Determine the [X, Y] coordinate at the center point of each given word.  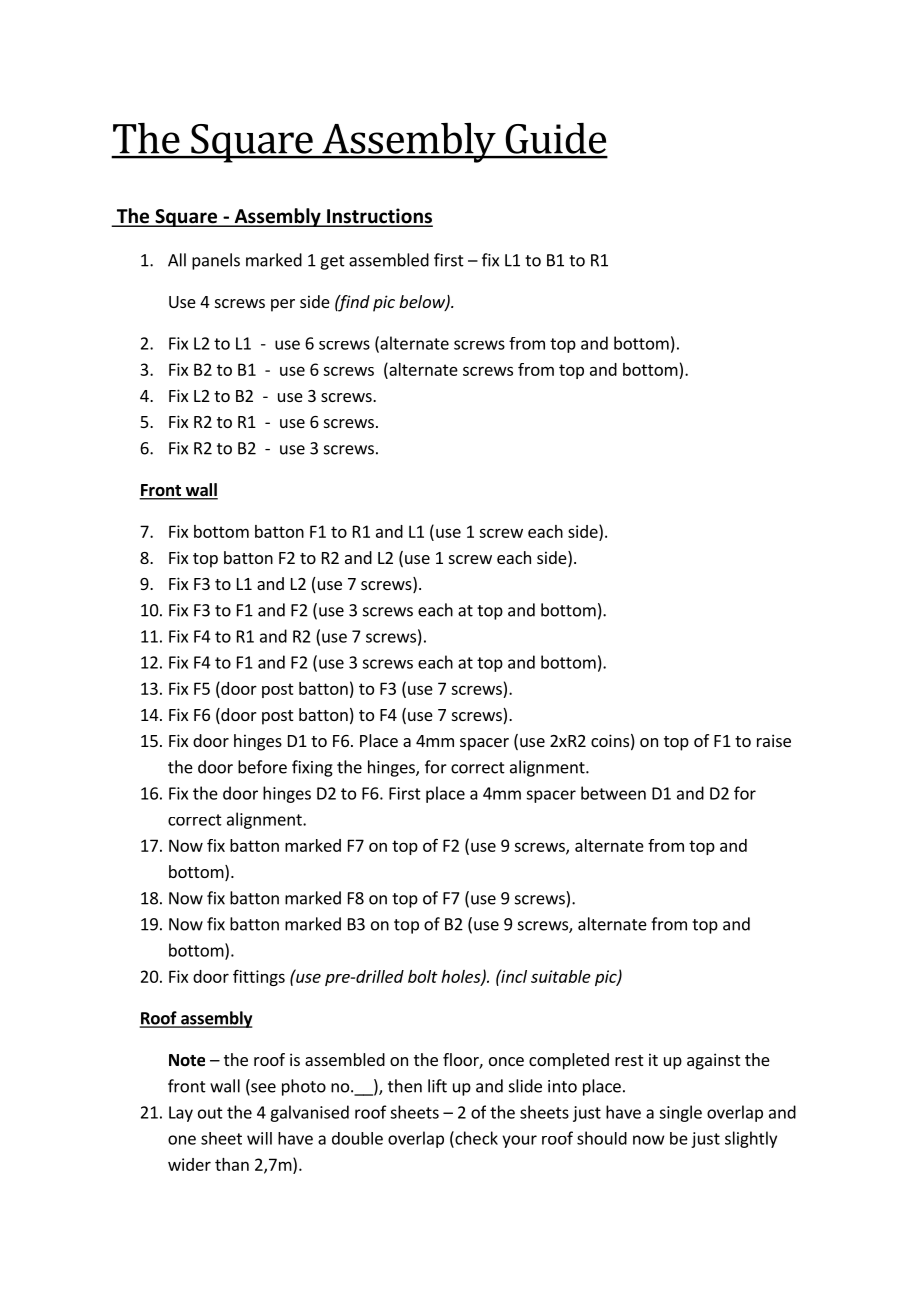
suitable [561, 976]
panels [216, 261]
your [519, 1141]
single [680, 1113]
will [259, 1138]
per [283, 305]
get [332, 262]
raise [774, 740]
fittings [259, 977]
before [262, 767]
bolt [423, 976]
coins [610, 740]
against [713, 1061]
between [613, 793]
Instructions [379, 217]
